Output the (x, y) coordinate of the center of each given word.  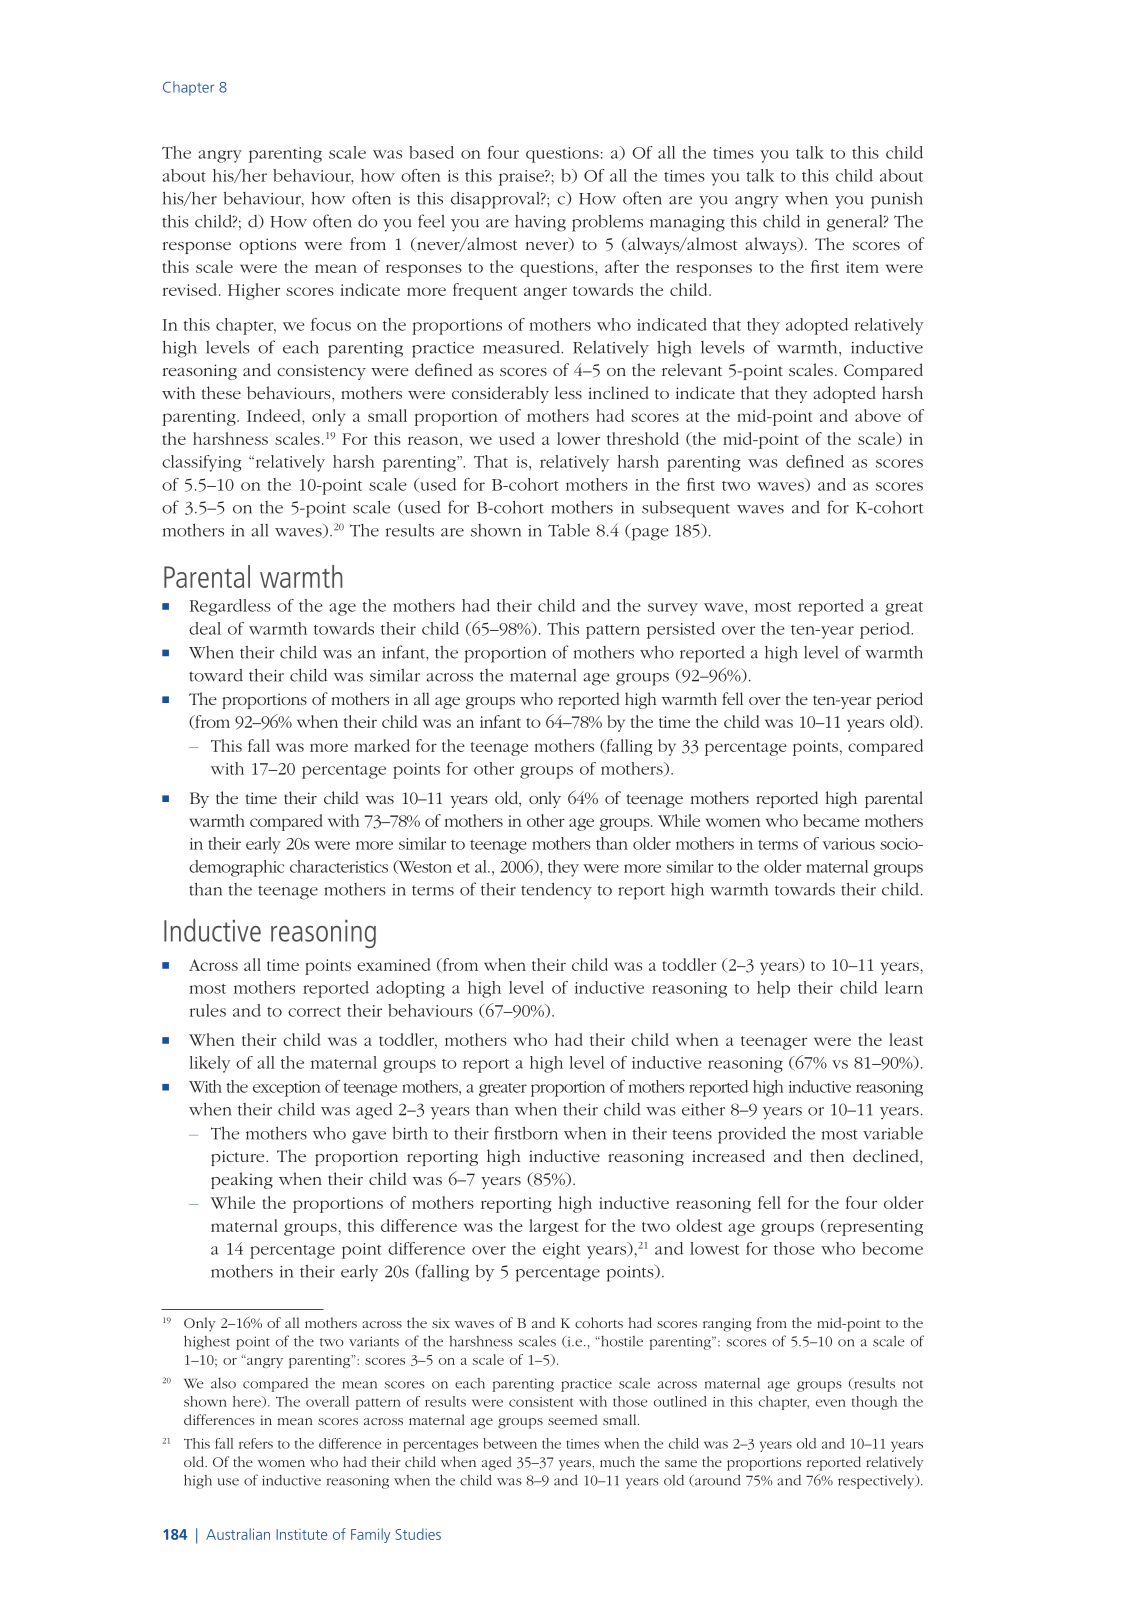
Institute (301, 1534)
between (510, 1443)
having (540, 223)
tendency (556, 891)
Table (569, 530)
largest (553, 1227)
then (827, 1155)
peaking (242, 1180)
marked (382, 745)
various (849, 844)
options (267, 246)
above (878, 415)
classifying (201, 463)
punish (897, 200)
